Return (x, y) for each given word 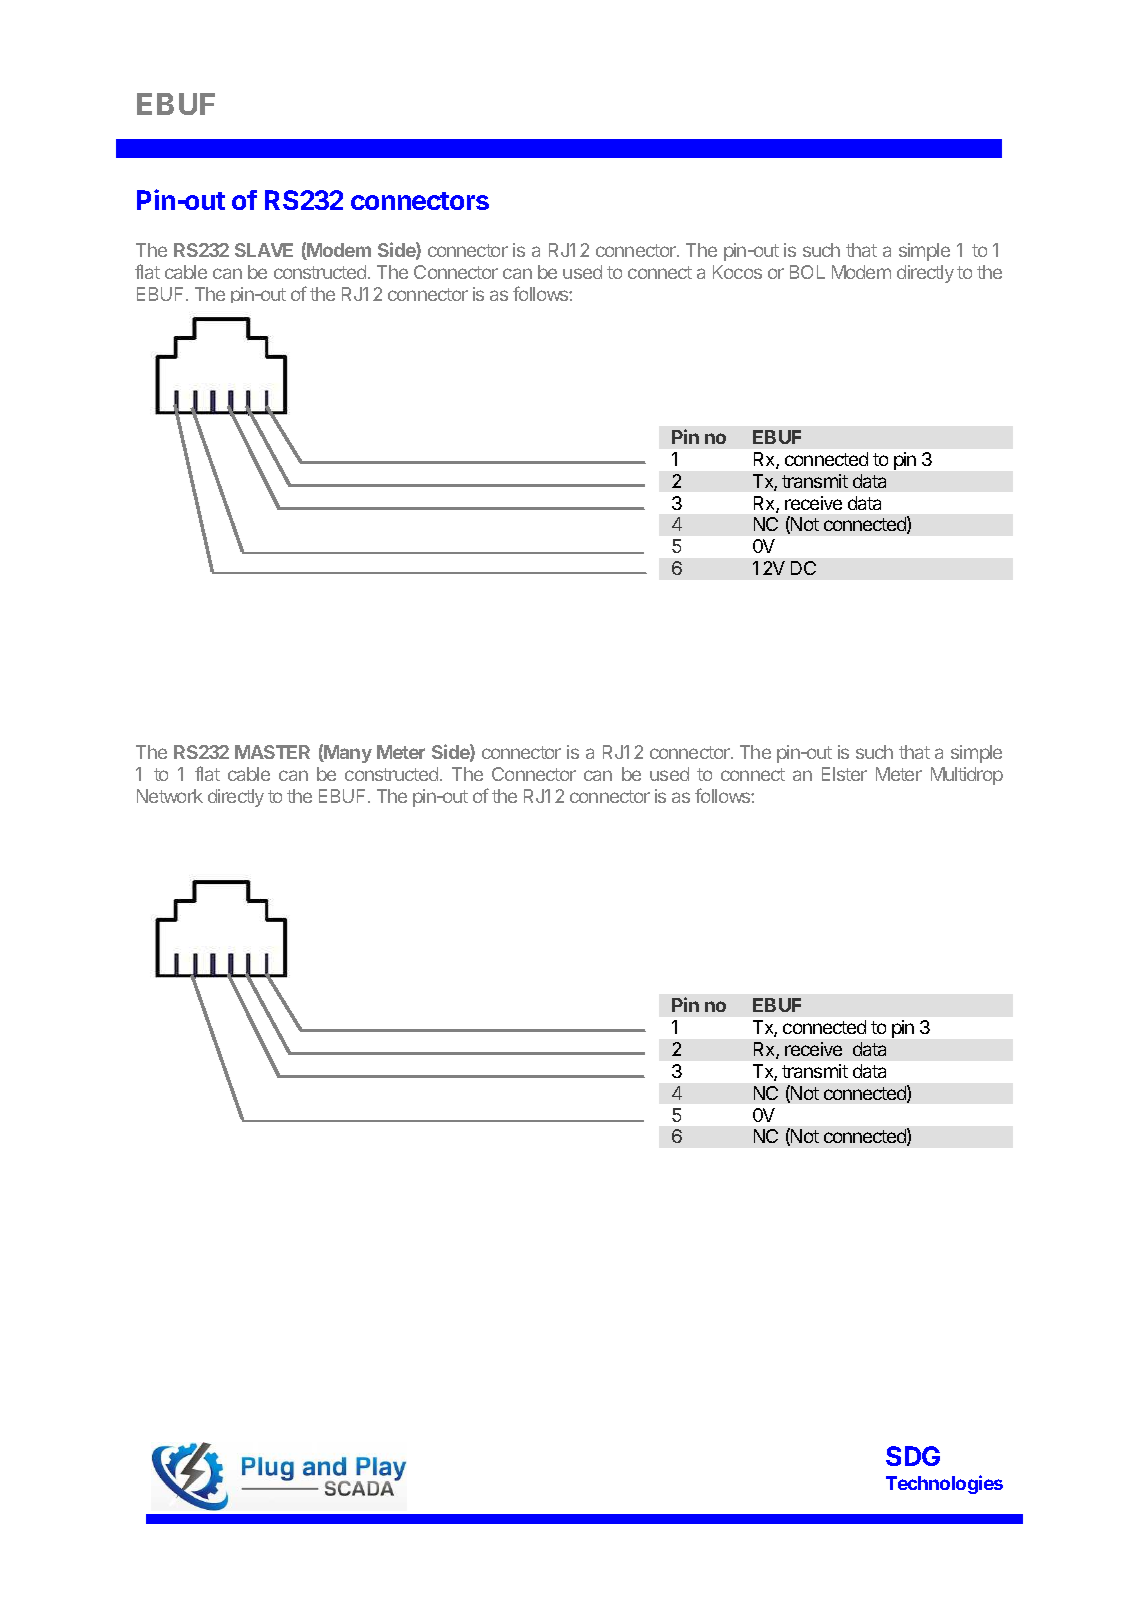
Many (347, 754)
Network (170, 796)
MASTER (272, 752)
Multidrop (967, 776)
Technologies (944, 1484)
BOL (807, 272)
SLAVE (264, 250)
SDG (913, 1456)
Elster (844, 774)
